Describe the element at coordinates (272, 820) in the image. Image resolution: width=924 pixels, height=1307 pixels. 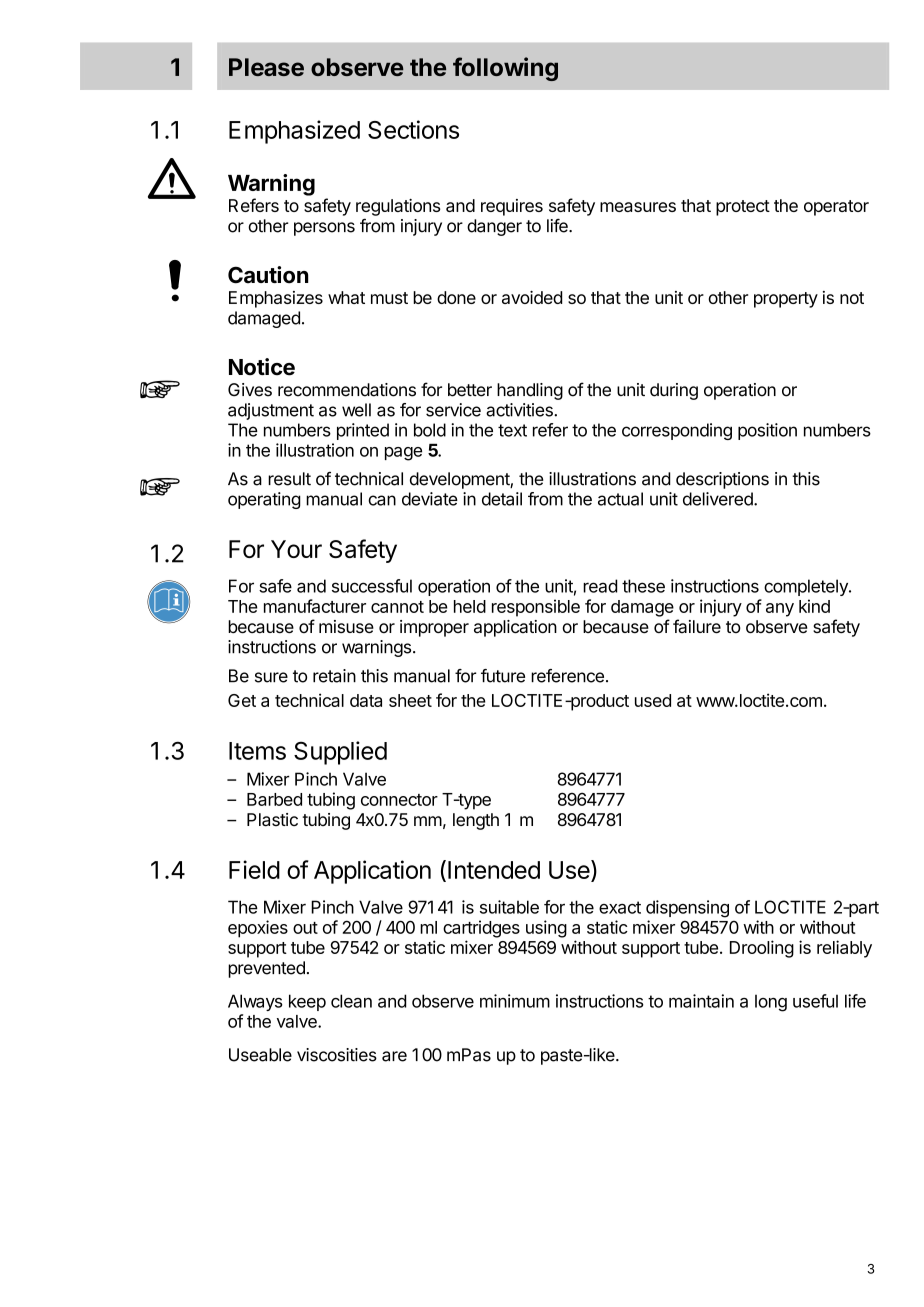
I see `Plastic` at that location.
